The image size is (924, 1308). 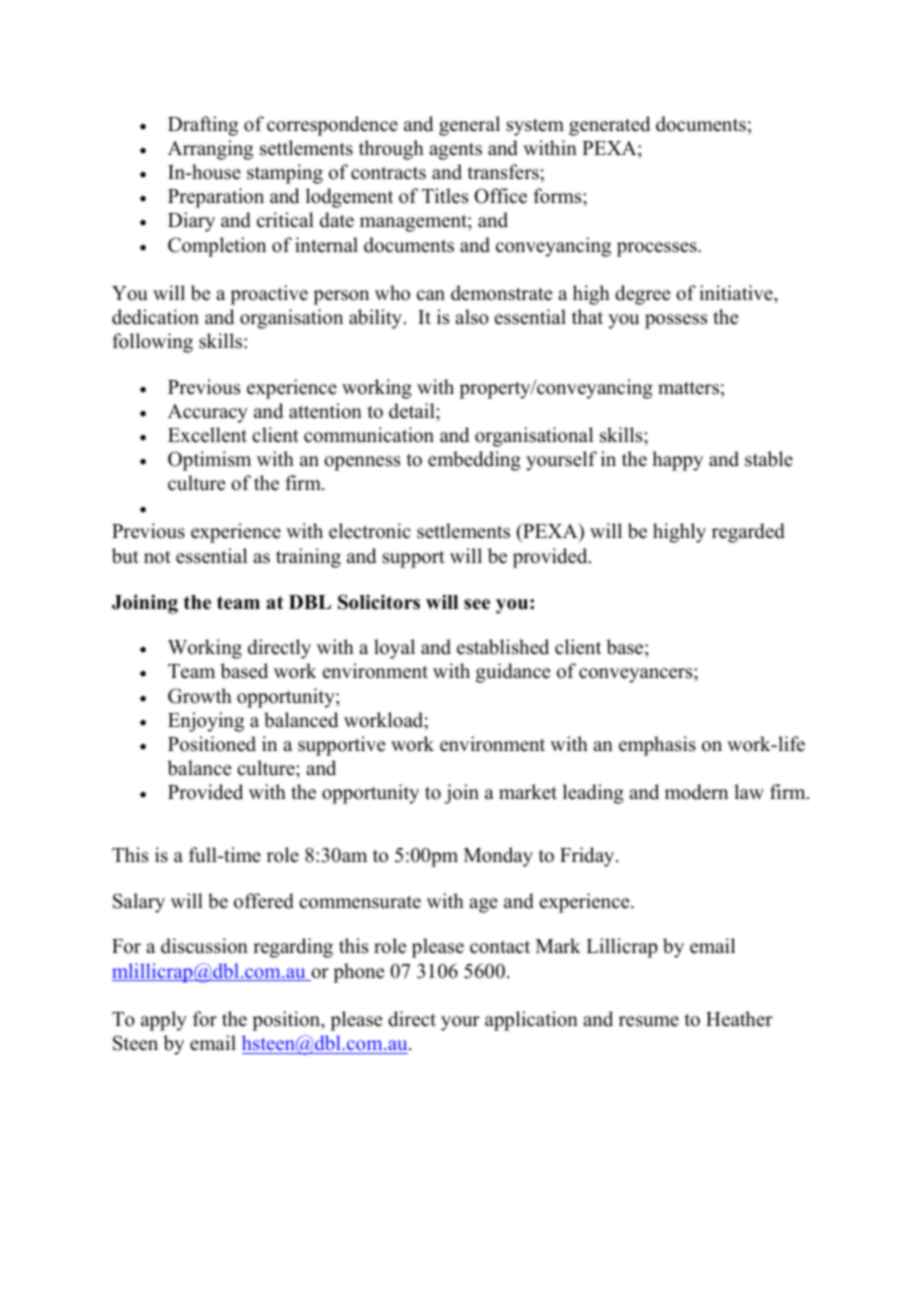 What do you see at coordinates (455, 151) in the screenshot?
I see `agents` at bounding box center [455, 151].
